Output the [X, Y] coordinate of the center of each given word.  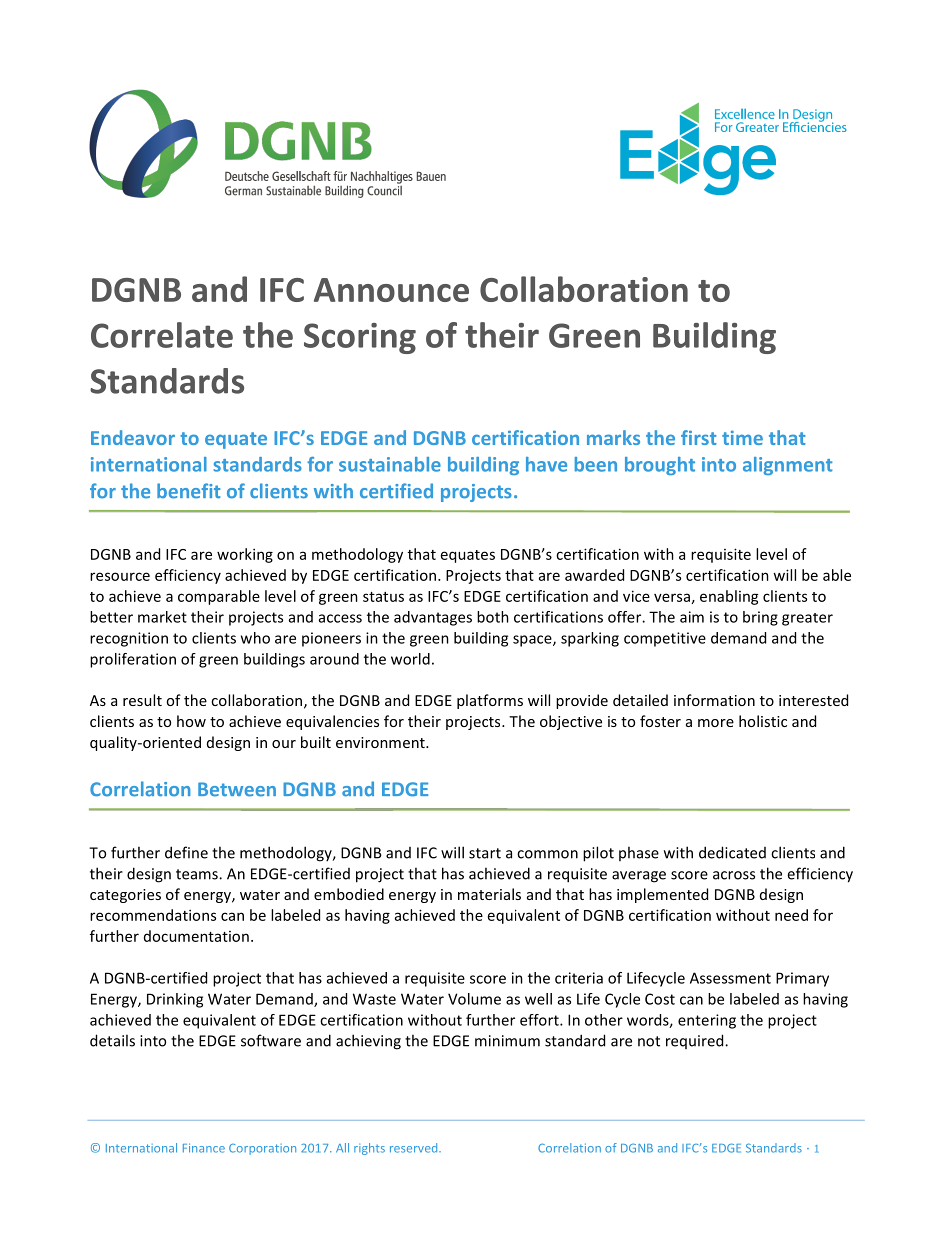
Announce [391, 290]
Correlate [162, 335]
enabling [729, 597]
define [186, 852]
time [742, 437]
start [485, 853]
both [493, 617]
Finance [204, 1148]
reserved [415, 1148]
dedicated [732, 852]
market [162, 617]
